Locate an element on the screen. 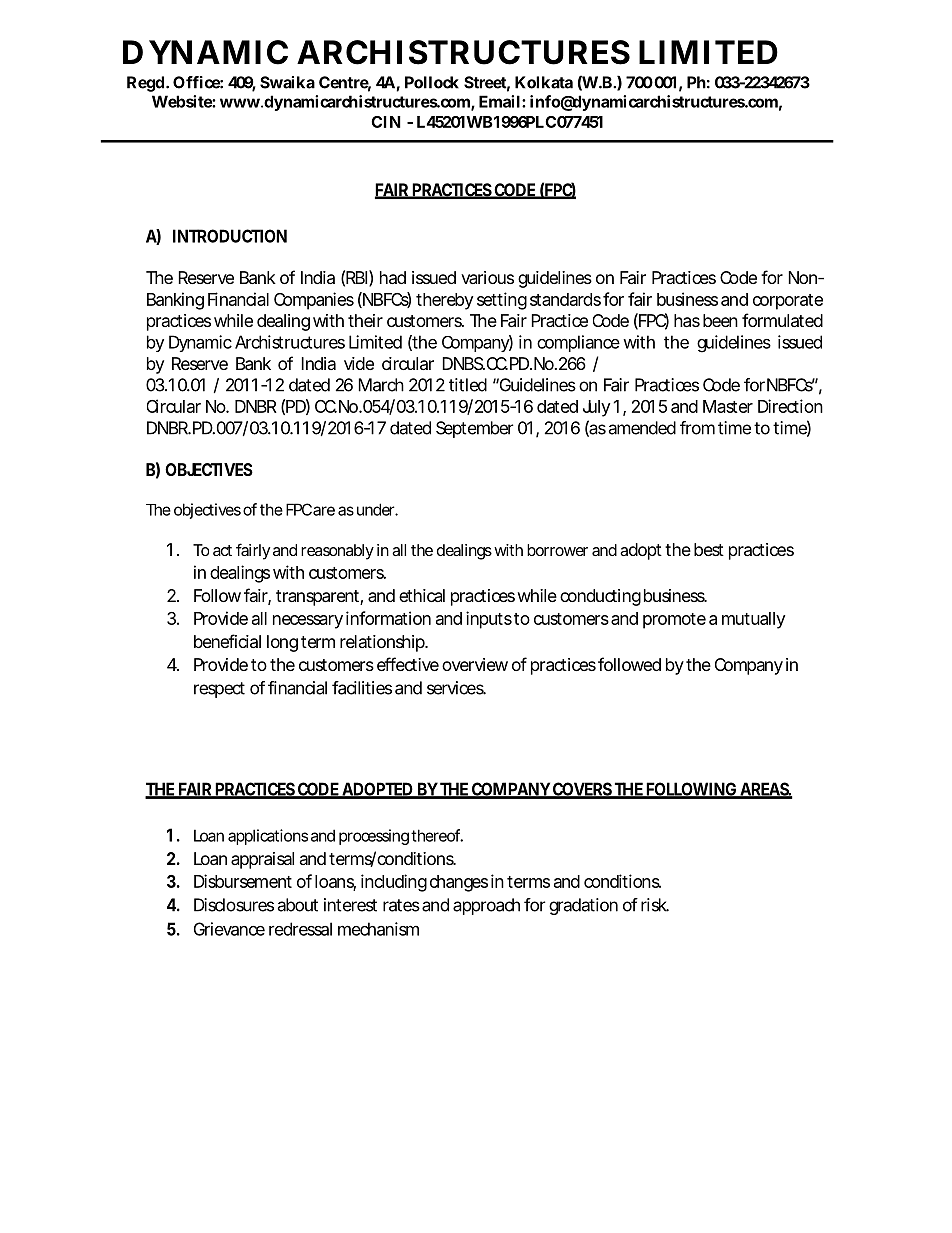 This screenshot has height=1233, width=952. Kolkata is located at coordinates (544, 82).
